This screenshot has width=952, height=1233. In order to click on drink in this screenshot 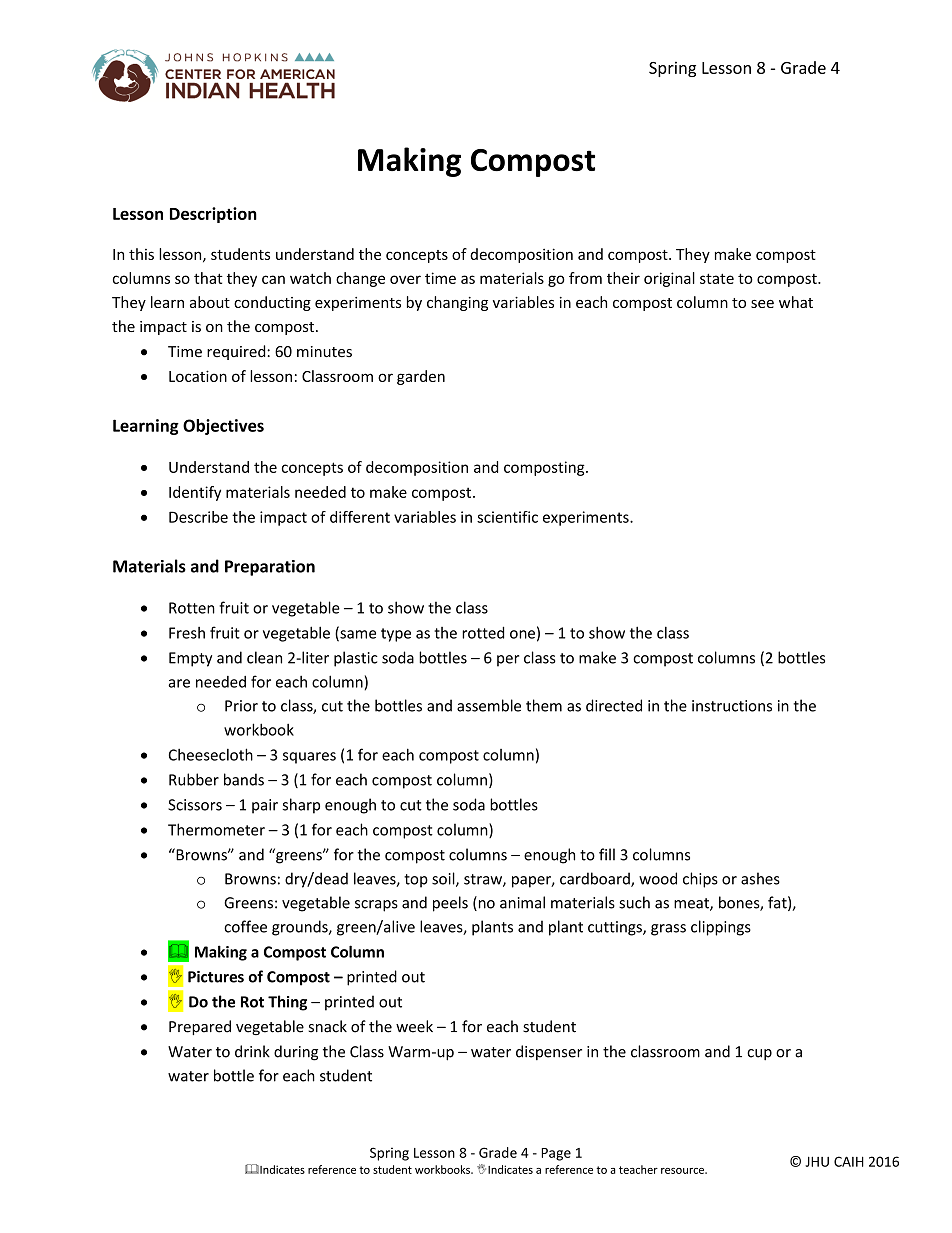, I will do `click(252, 1051)`.
